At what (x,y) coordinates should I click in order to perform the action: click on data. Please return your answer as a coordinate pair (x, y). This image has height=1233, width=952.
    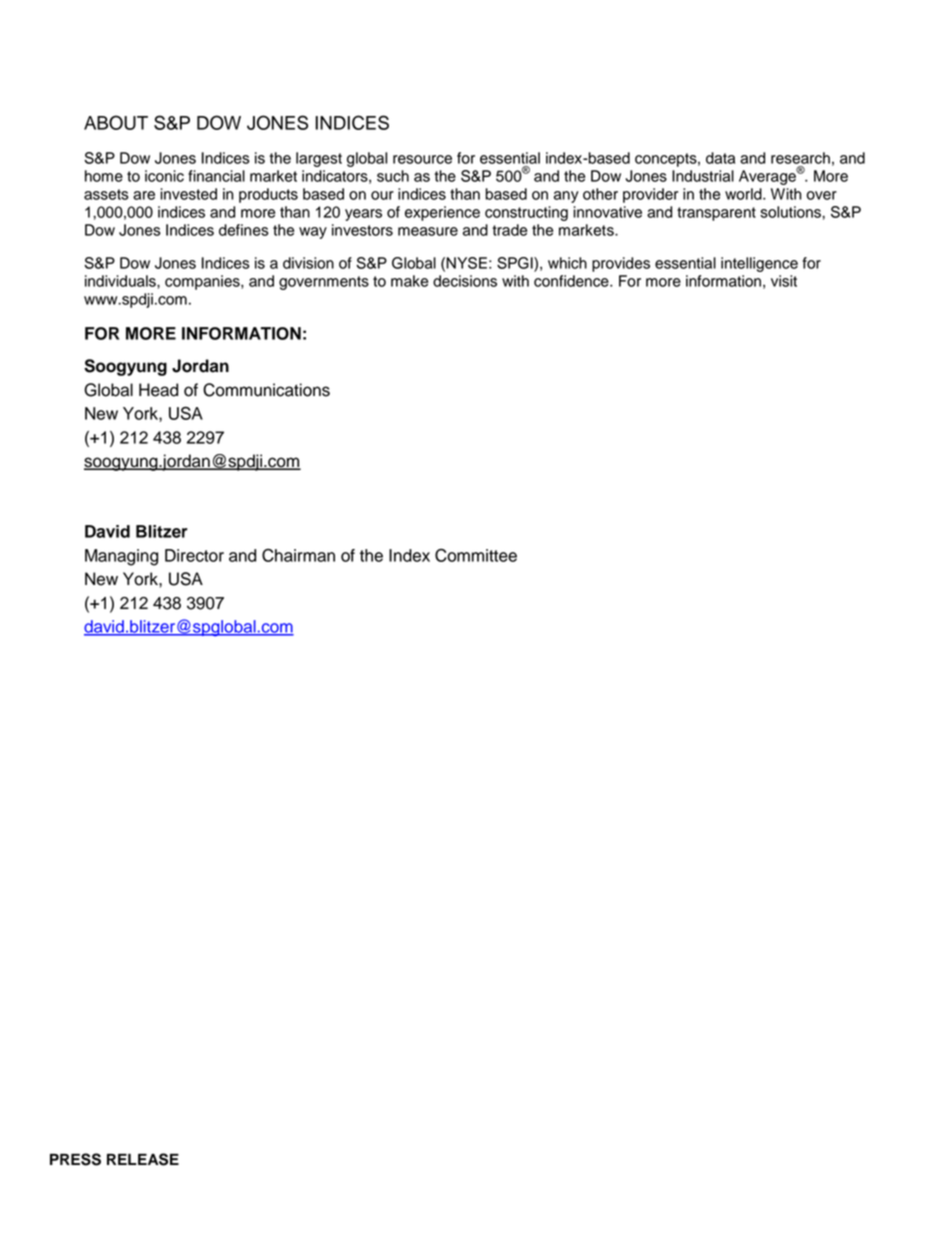
    Looking at the image, I should click on (720, 158).
